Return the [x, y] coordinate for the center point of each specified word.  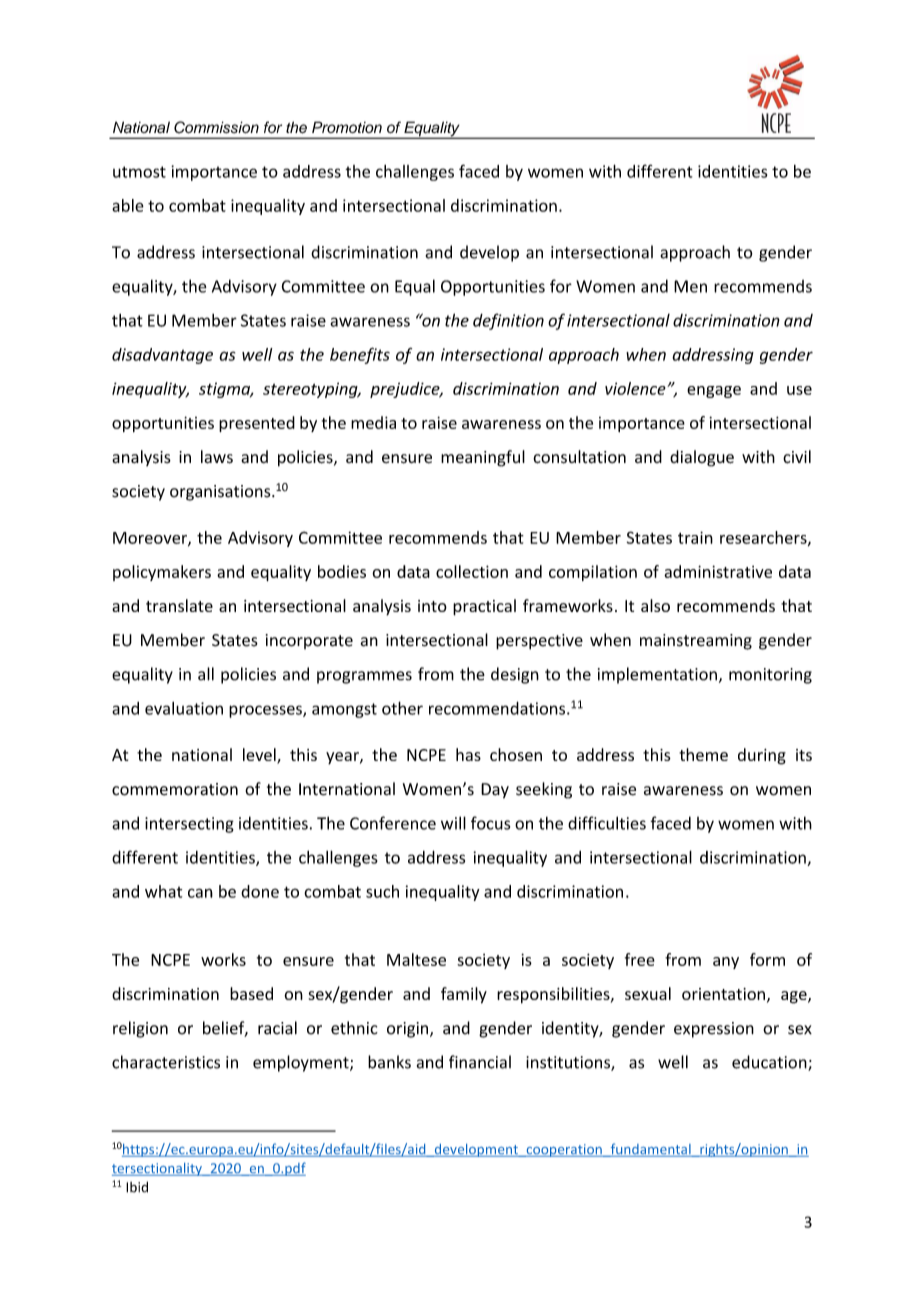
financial [480, 1062]
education [770, 1063]
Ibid [137, 1187]
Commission [216, 127]
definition [508, 321]
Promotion [347, 127]
